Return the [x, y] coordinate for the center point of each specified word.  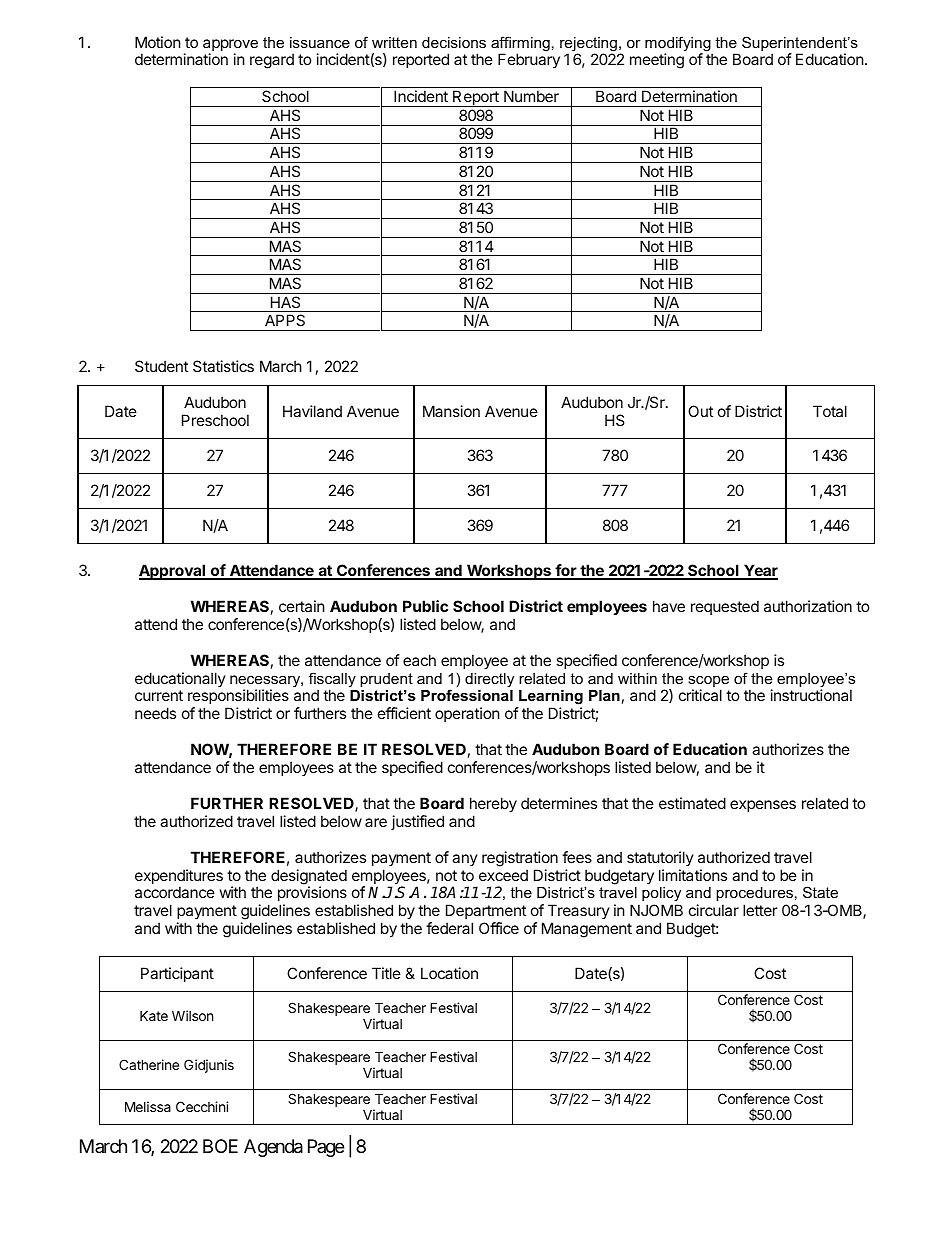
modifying [679, 45]
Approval [173, 572]
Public [425, 606]
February [529, 60]
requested [725, 607]
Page [326, 1148]
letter [760, 910]
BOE [220, 1146]
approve [230, 46]
